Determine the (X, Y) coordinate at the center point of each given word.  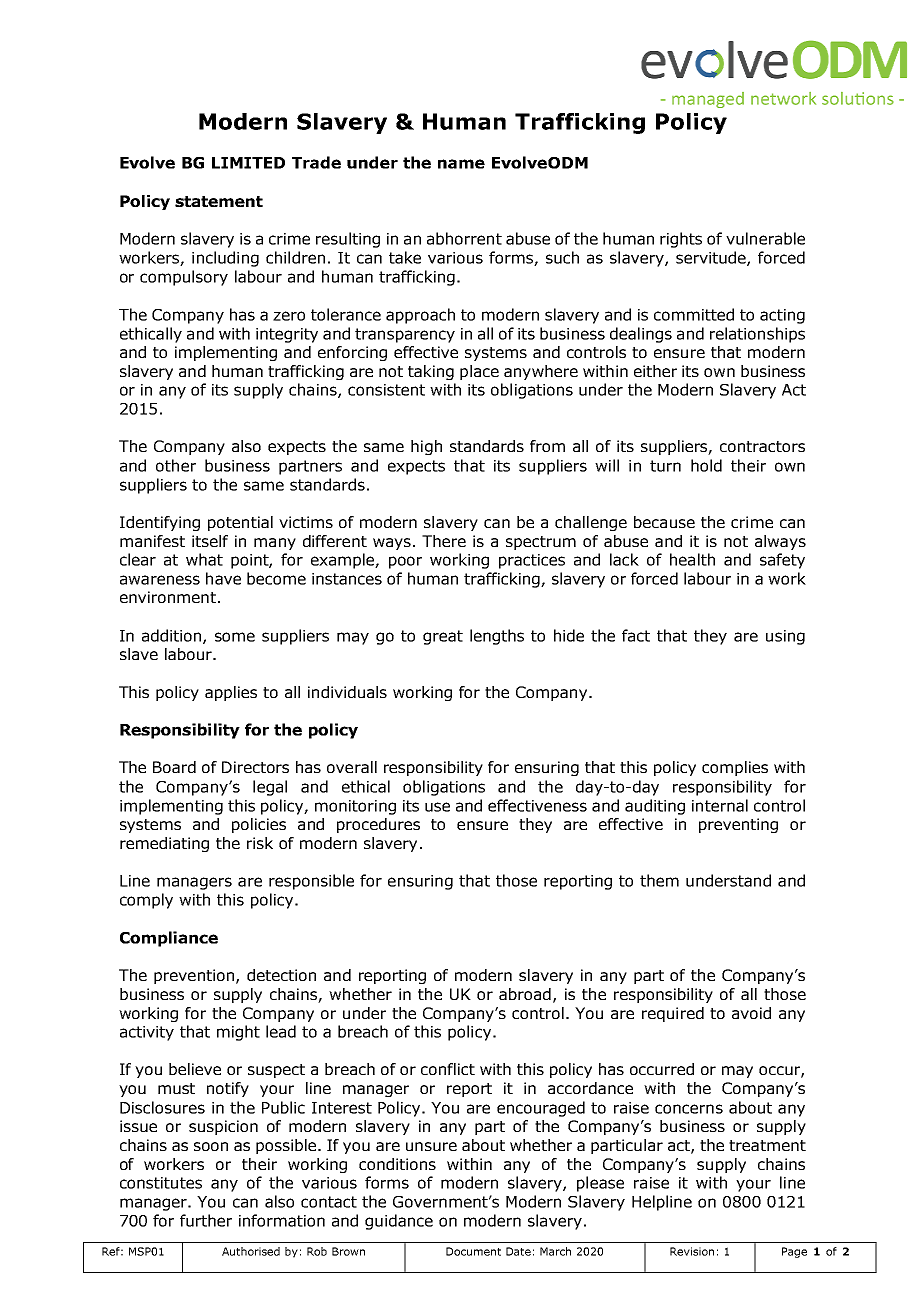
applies (231, 693)
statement (219, 201)
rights (681, 240)
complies (735, 768)
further (206, 1220)
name (461, 164)
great (443, 637)
